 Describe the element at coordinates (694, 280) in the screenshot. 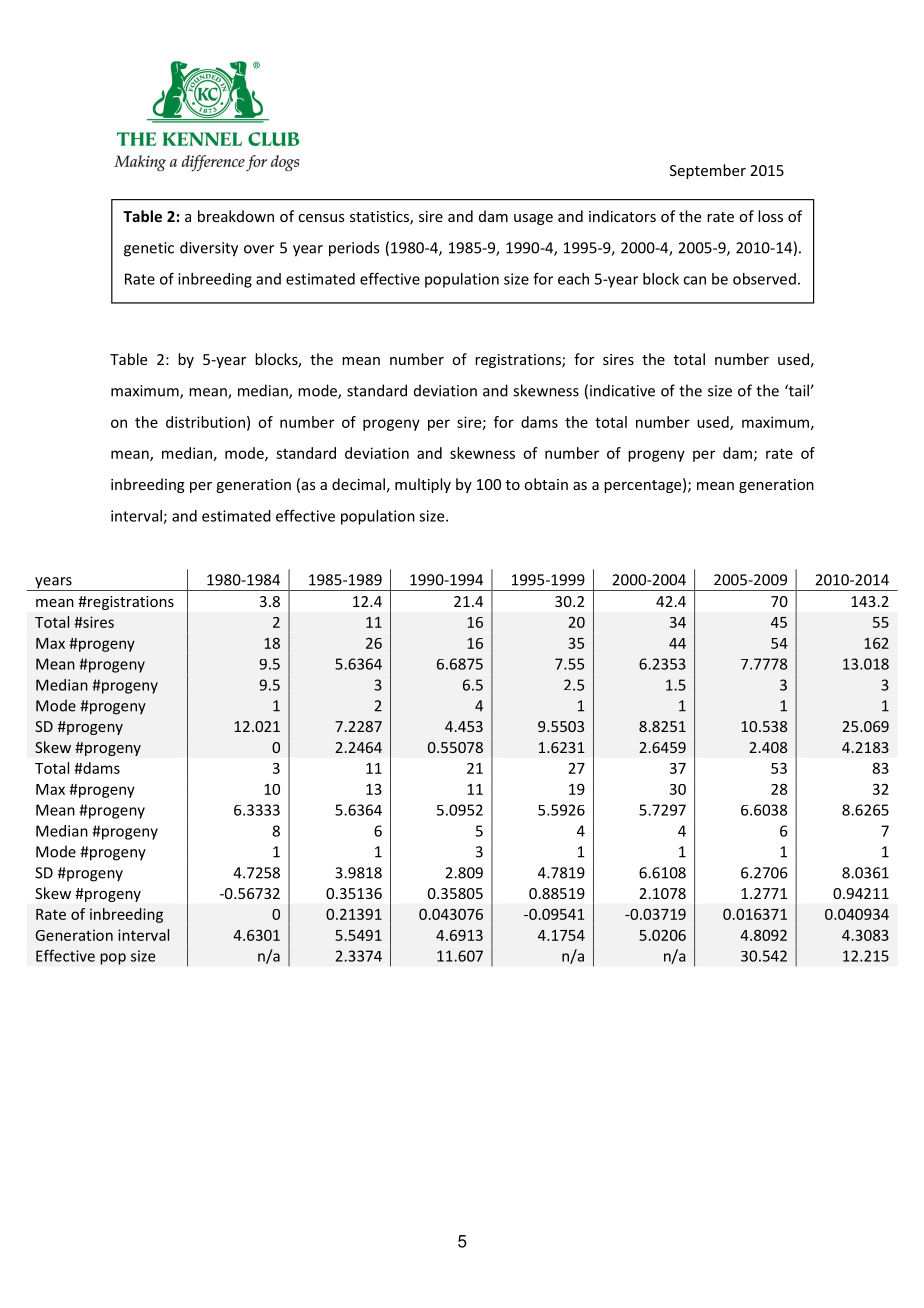

I see `can` at that location.
